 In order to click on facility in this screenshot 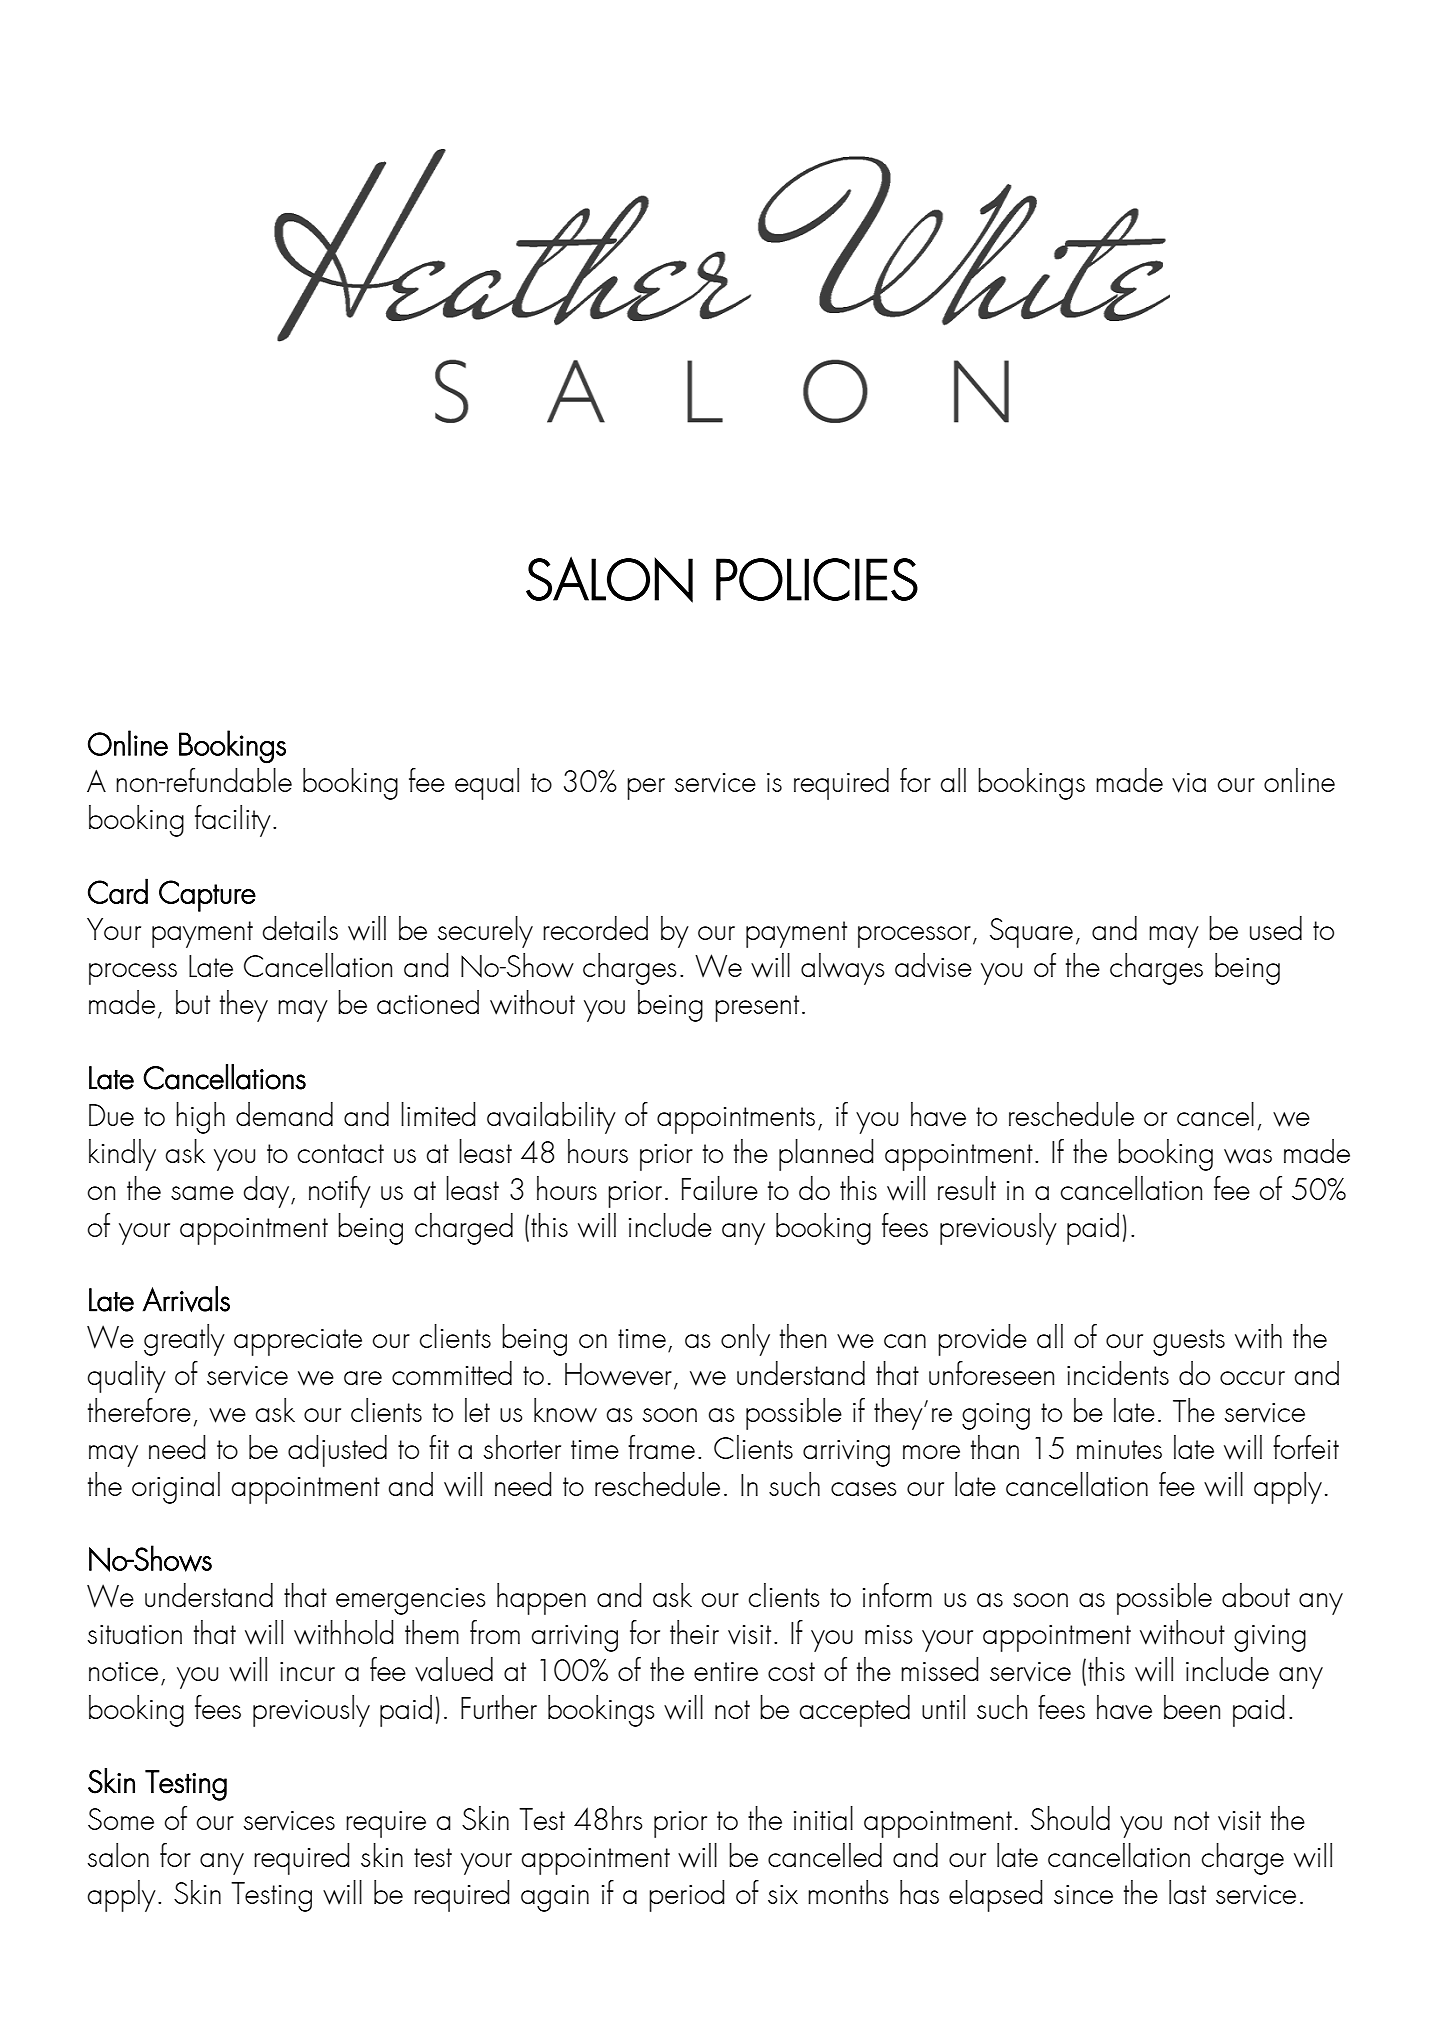, I will do `click(233, 821)`.
